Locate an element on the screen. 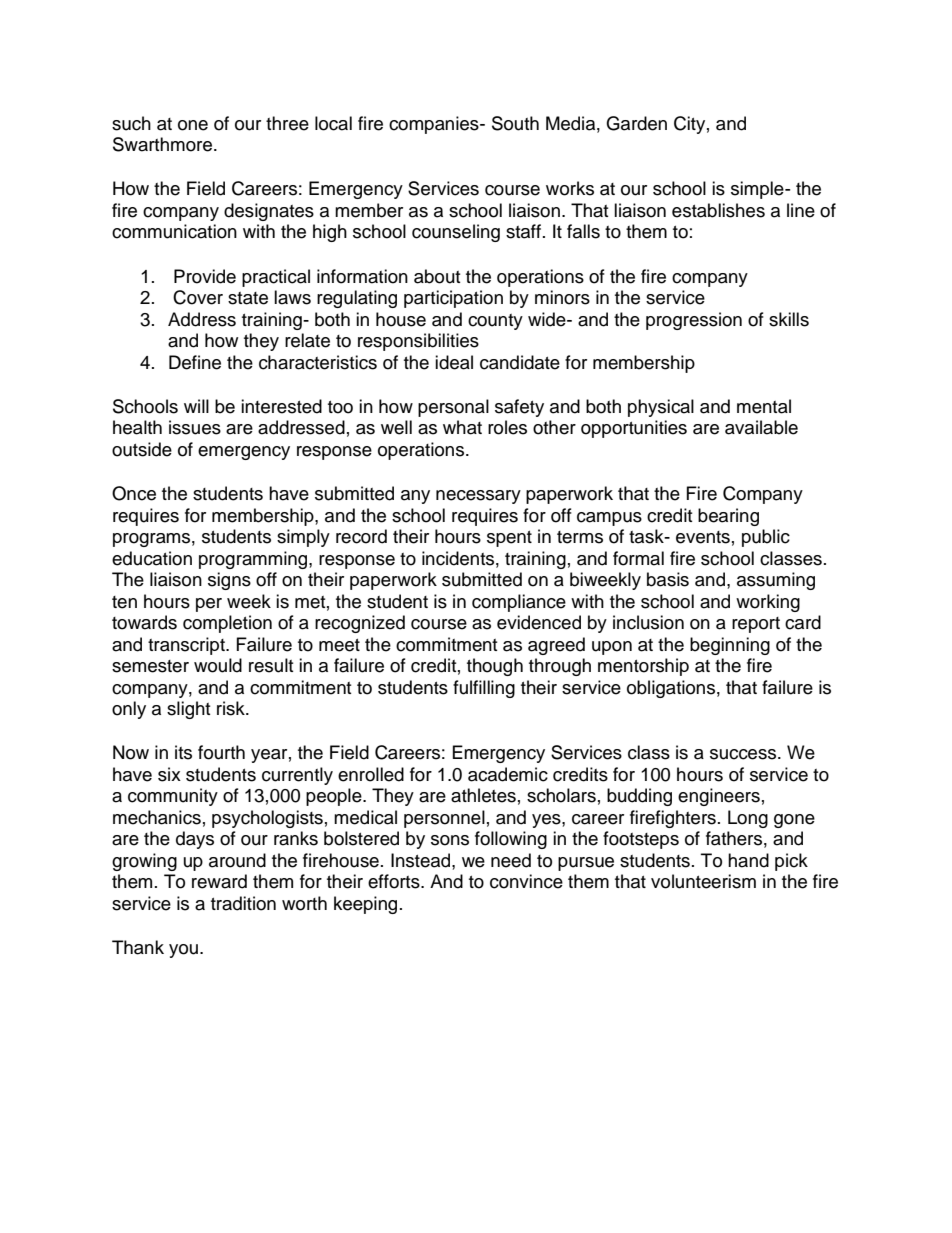  fourth is located at coordinates (221, 752).
